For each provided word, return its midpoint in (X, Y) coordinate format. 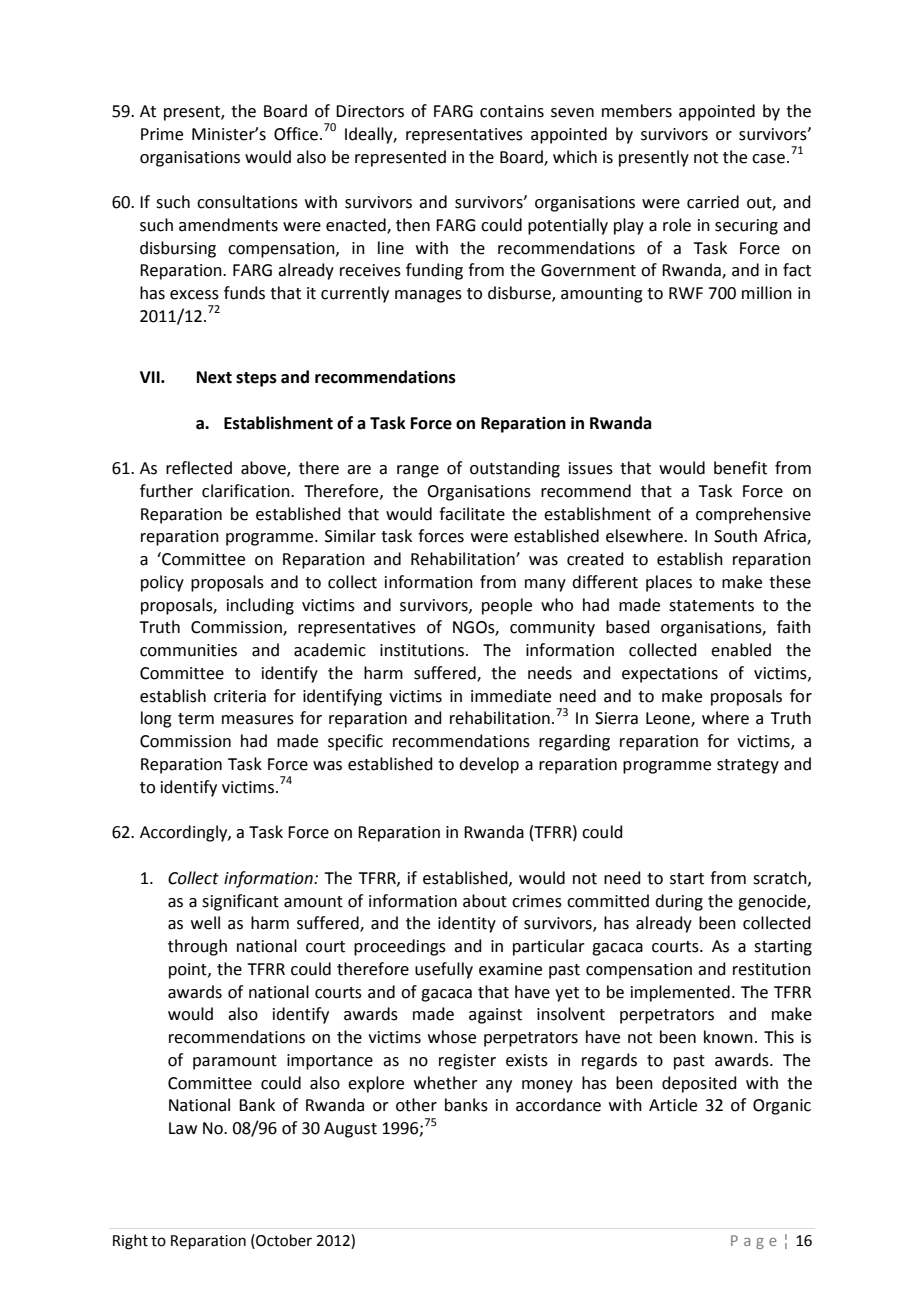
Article (673, 1105)
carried (713, 202)
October (283, 1240)
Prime (162, 134)
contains (512, 111)
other (416, 1105)
